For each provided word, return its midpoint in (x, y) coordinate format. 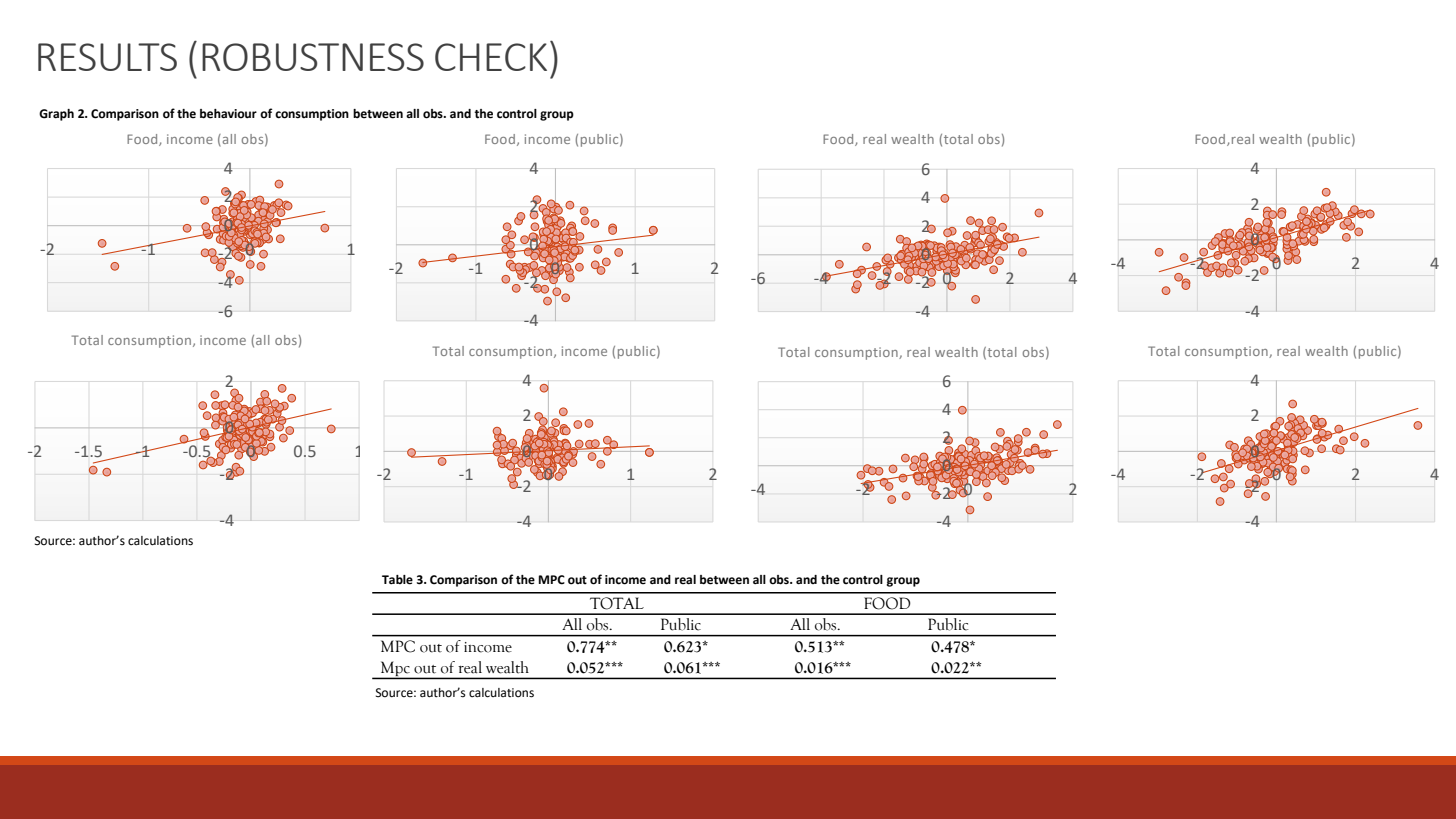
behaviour (228, 114)
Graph (56, 115)
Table (397, 580)
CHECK (491, 57)
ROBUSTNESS (313, 57)
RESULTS (107, 57)
